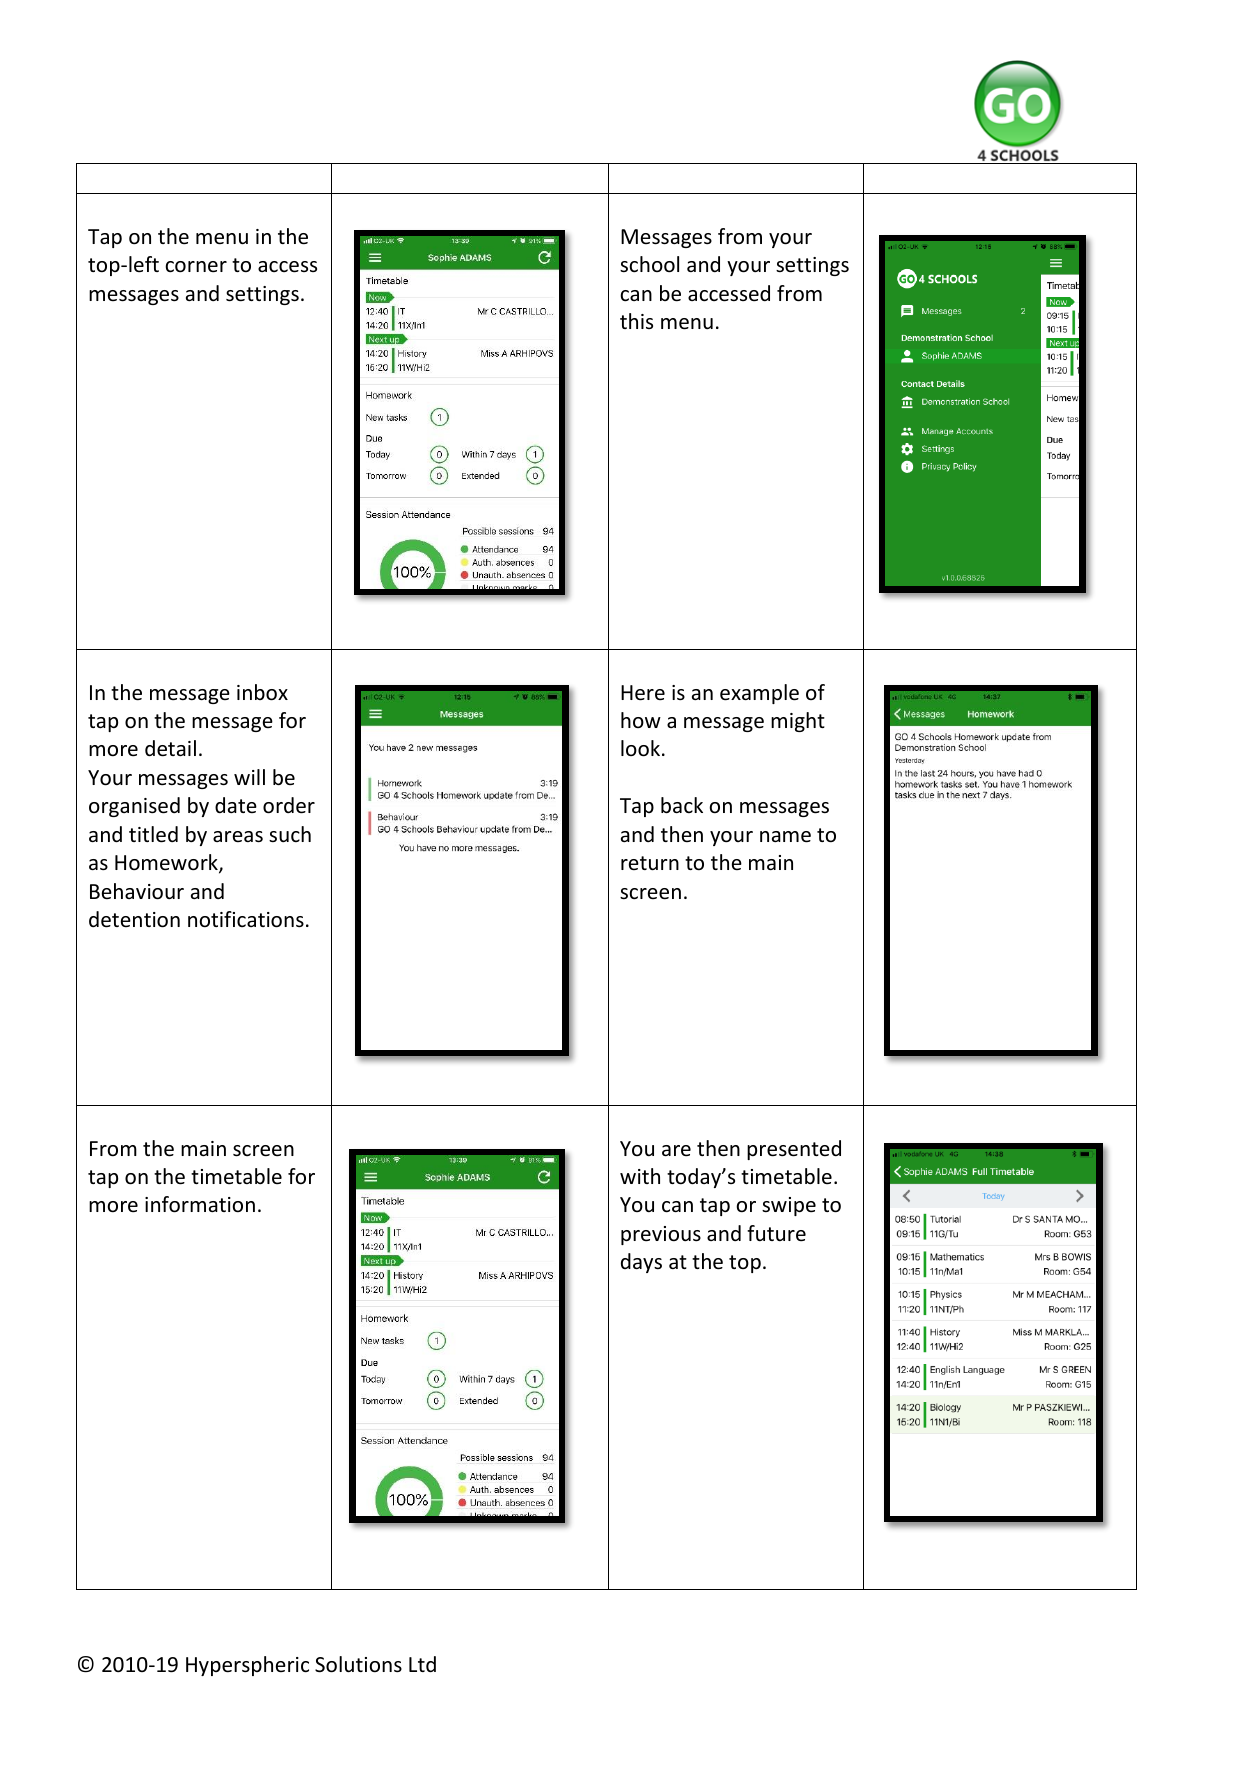 This page has width=1260, height=1782. Describe the element at coordinates (649, 264) in the page. I see `school` at that location.
